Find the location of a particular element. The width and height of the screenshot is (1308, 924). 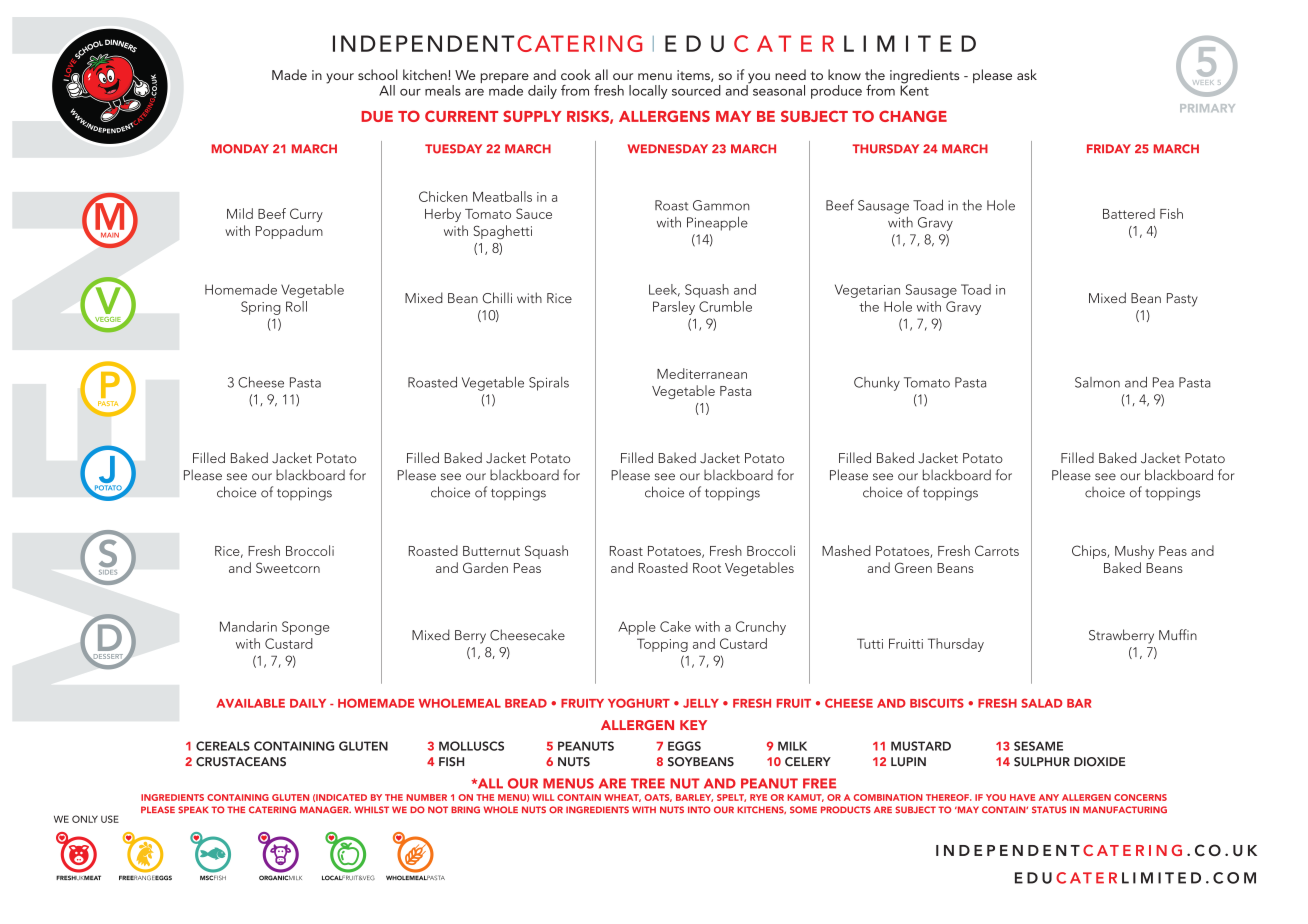

ask is located at coordinates (1027, 74).
